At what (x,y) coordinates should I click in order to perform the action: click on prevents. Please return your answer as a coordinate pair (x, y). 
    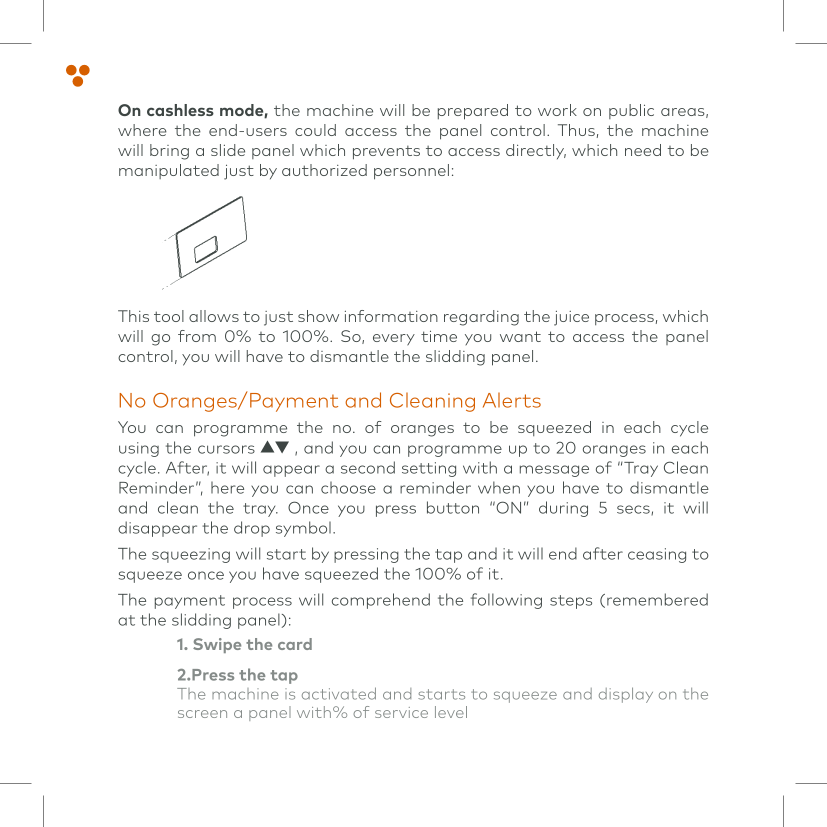
    Looking at the image, I should click on (386, 153).
